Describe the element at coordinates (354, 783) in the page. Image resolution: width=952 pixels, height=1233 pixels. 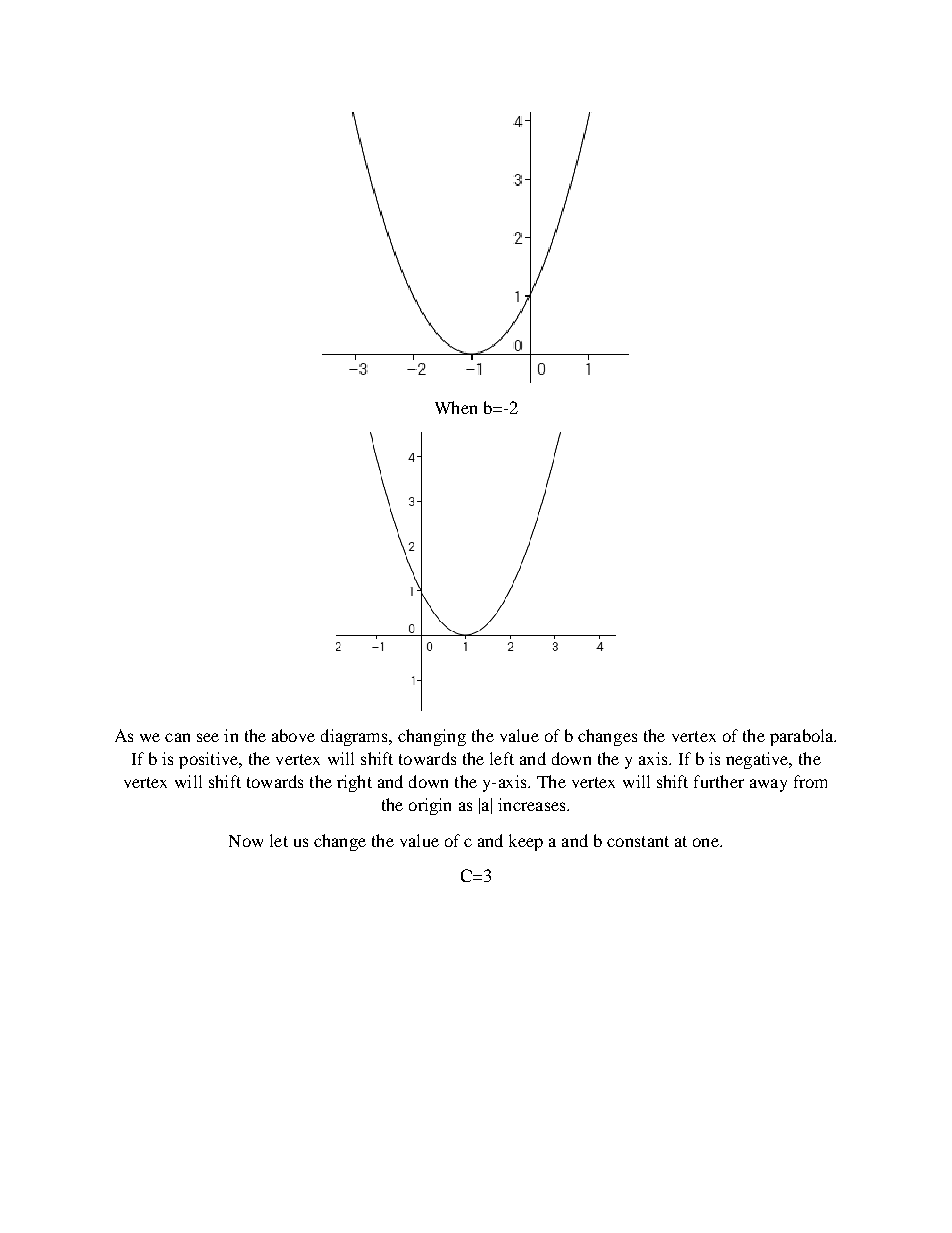
I see `right` at that location.
